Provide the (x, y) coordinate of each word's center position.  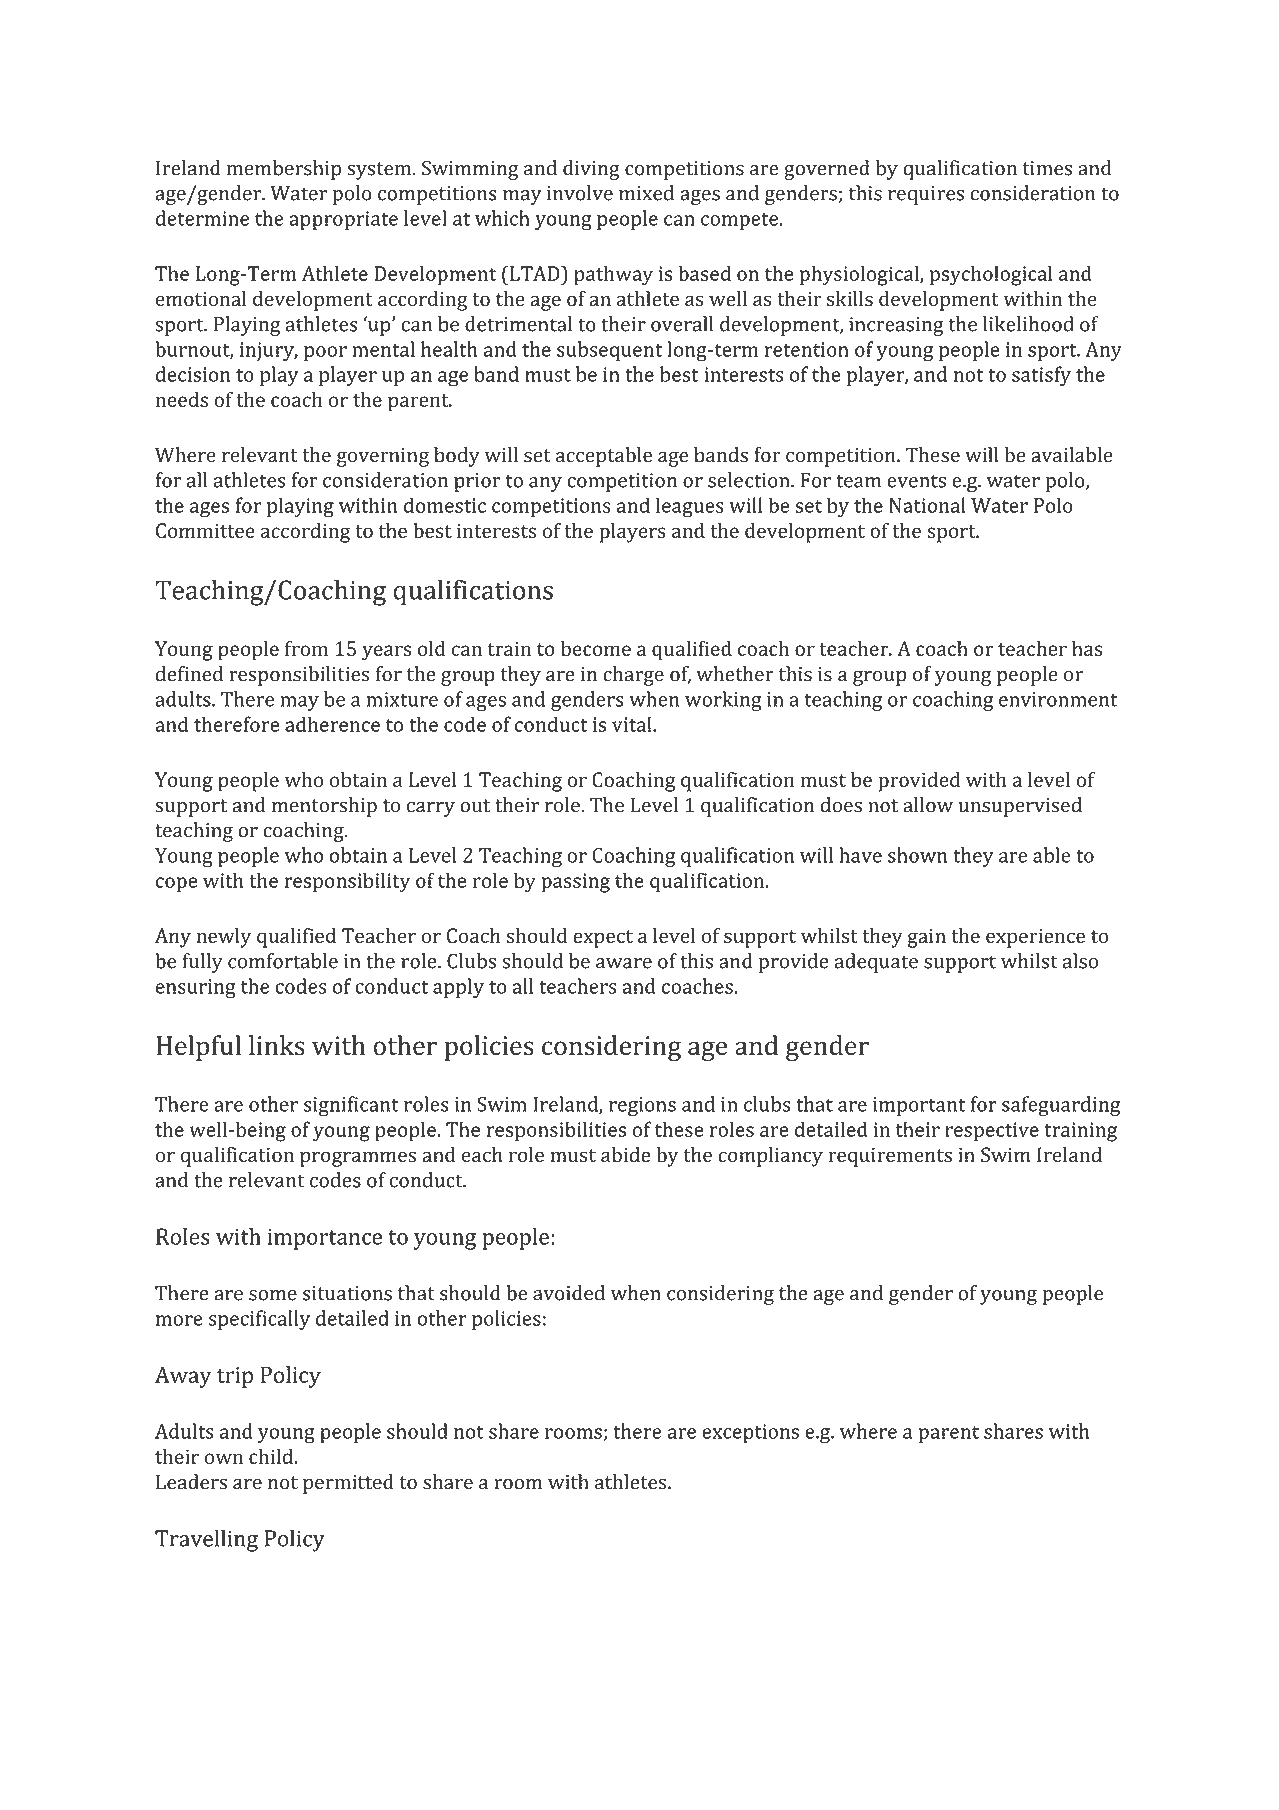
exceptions (750, 1433)
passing (575, 883)
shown (918, 855)
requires (926, 195)
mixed (646, 193)
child (272, 1456)
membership (284, 170)
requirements (890, 1157)
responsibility (347, 882)
